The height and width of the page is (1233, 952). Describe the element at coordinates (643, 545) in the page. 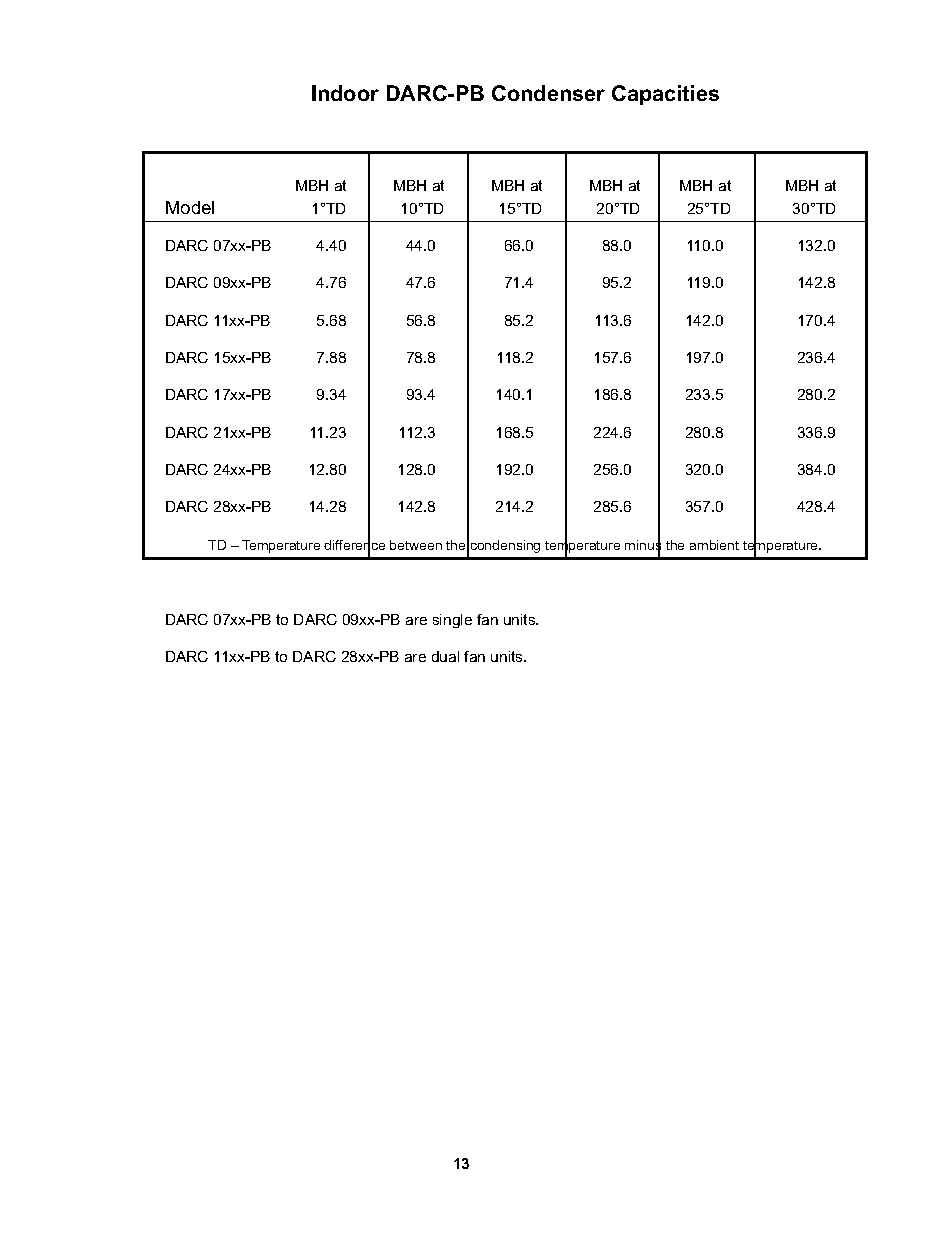

I see `minus` at that location.
